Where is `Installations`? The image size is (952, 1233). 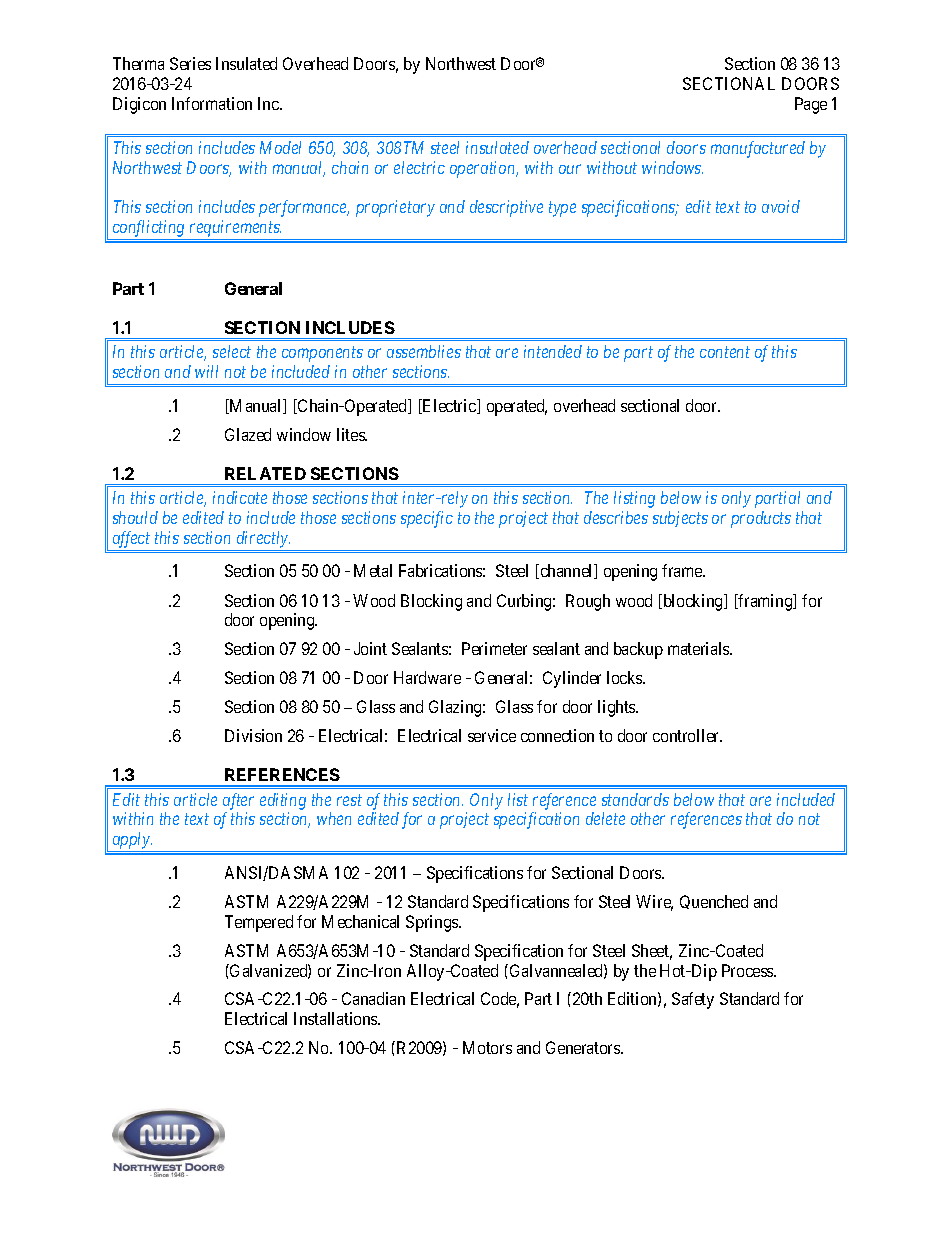
Installations is located at coordinates (336, 1018).
